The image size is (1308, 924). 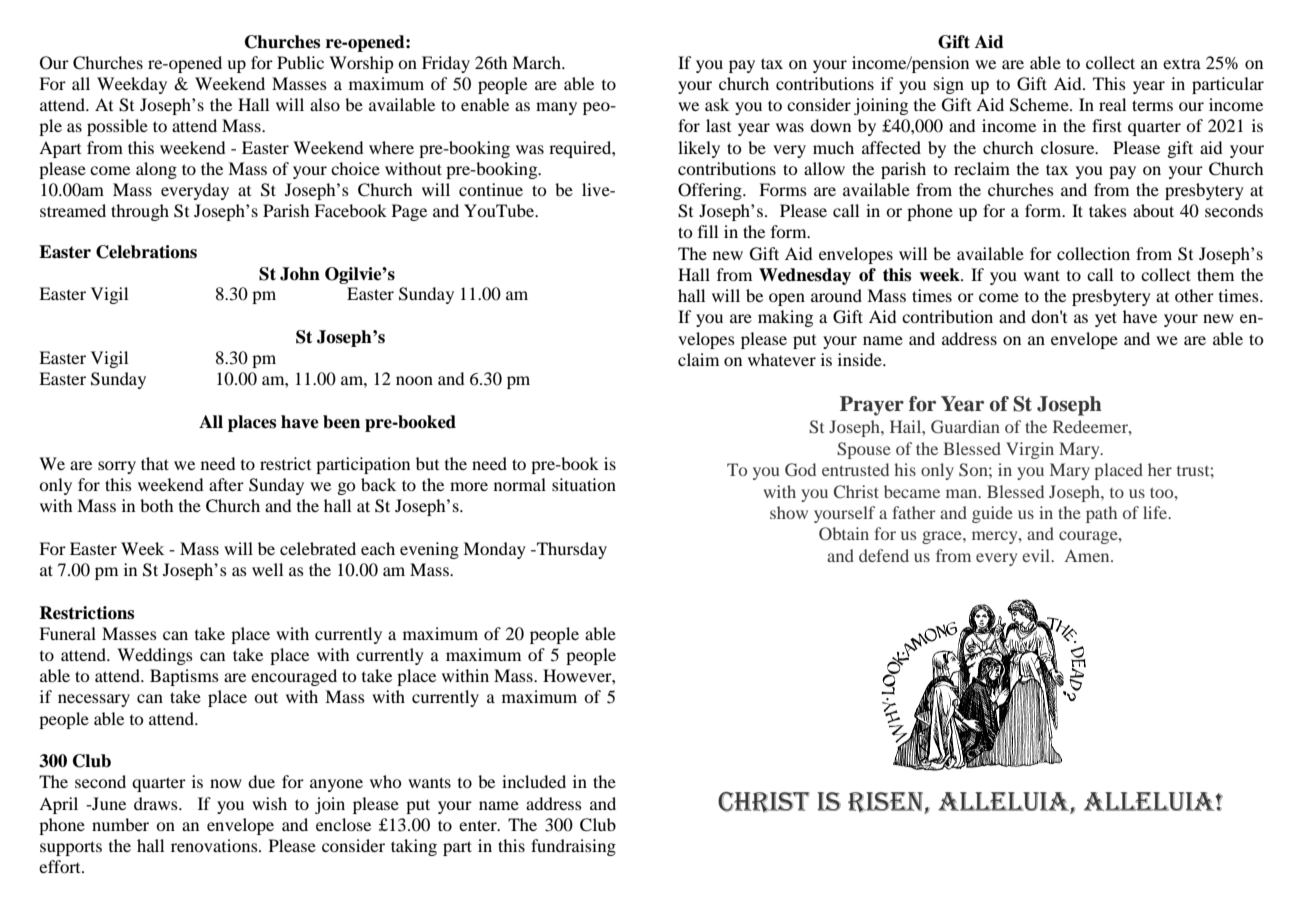 I want to click on ask, so click(x=717, y=104).
